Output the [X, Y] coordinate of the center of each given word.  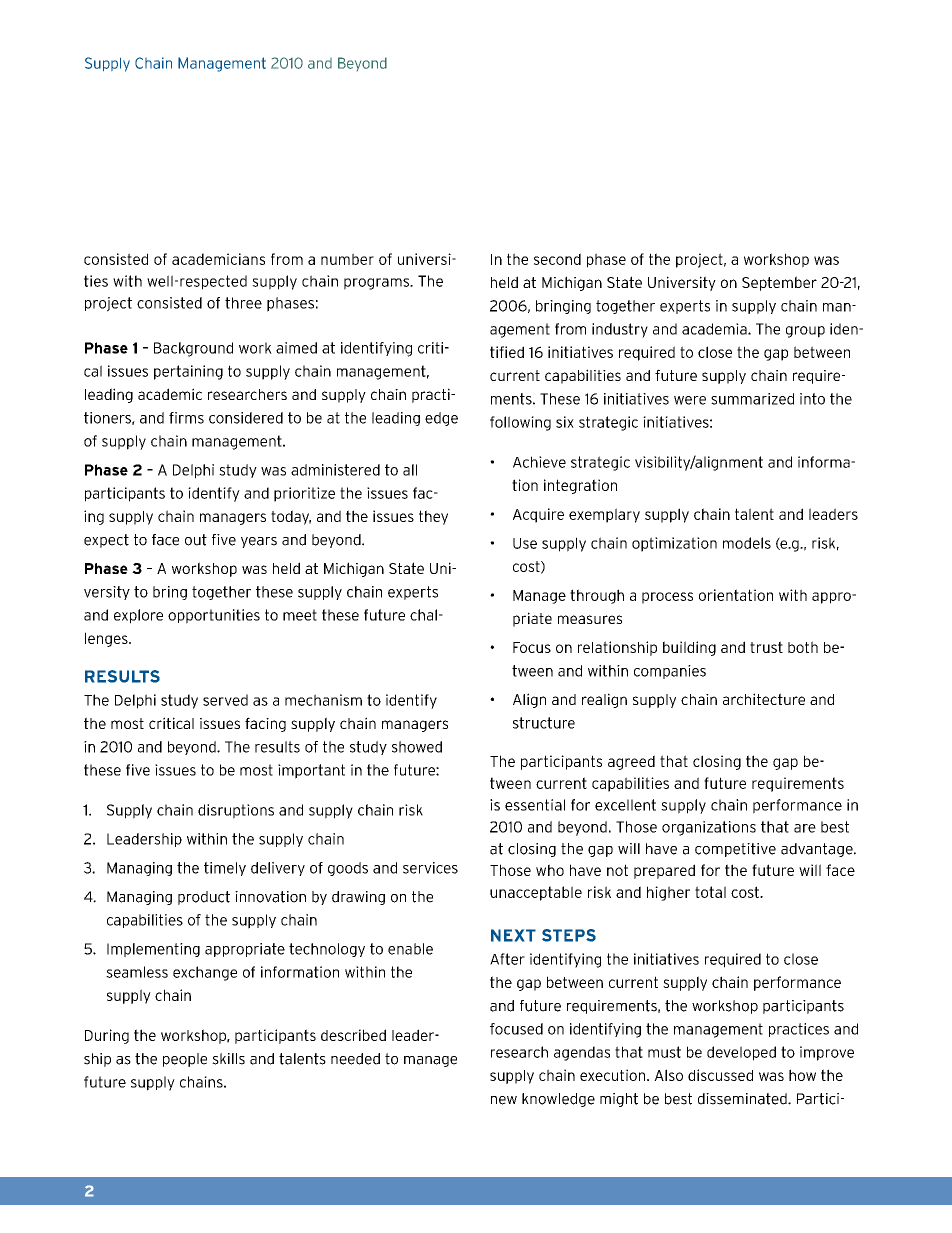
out [196, 540]
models [747, 543]
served [225, 700]
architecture [764, 699]
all [410, 470]
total [710, 892]
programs [378, 284]
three [243, 303]
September [779, 283]
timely [225, 869]
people [185, 1060]
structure [544, 723]
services [430, 868]
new [504, 1100]
